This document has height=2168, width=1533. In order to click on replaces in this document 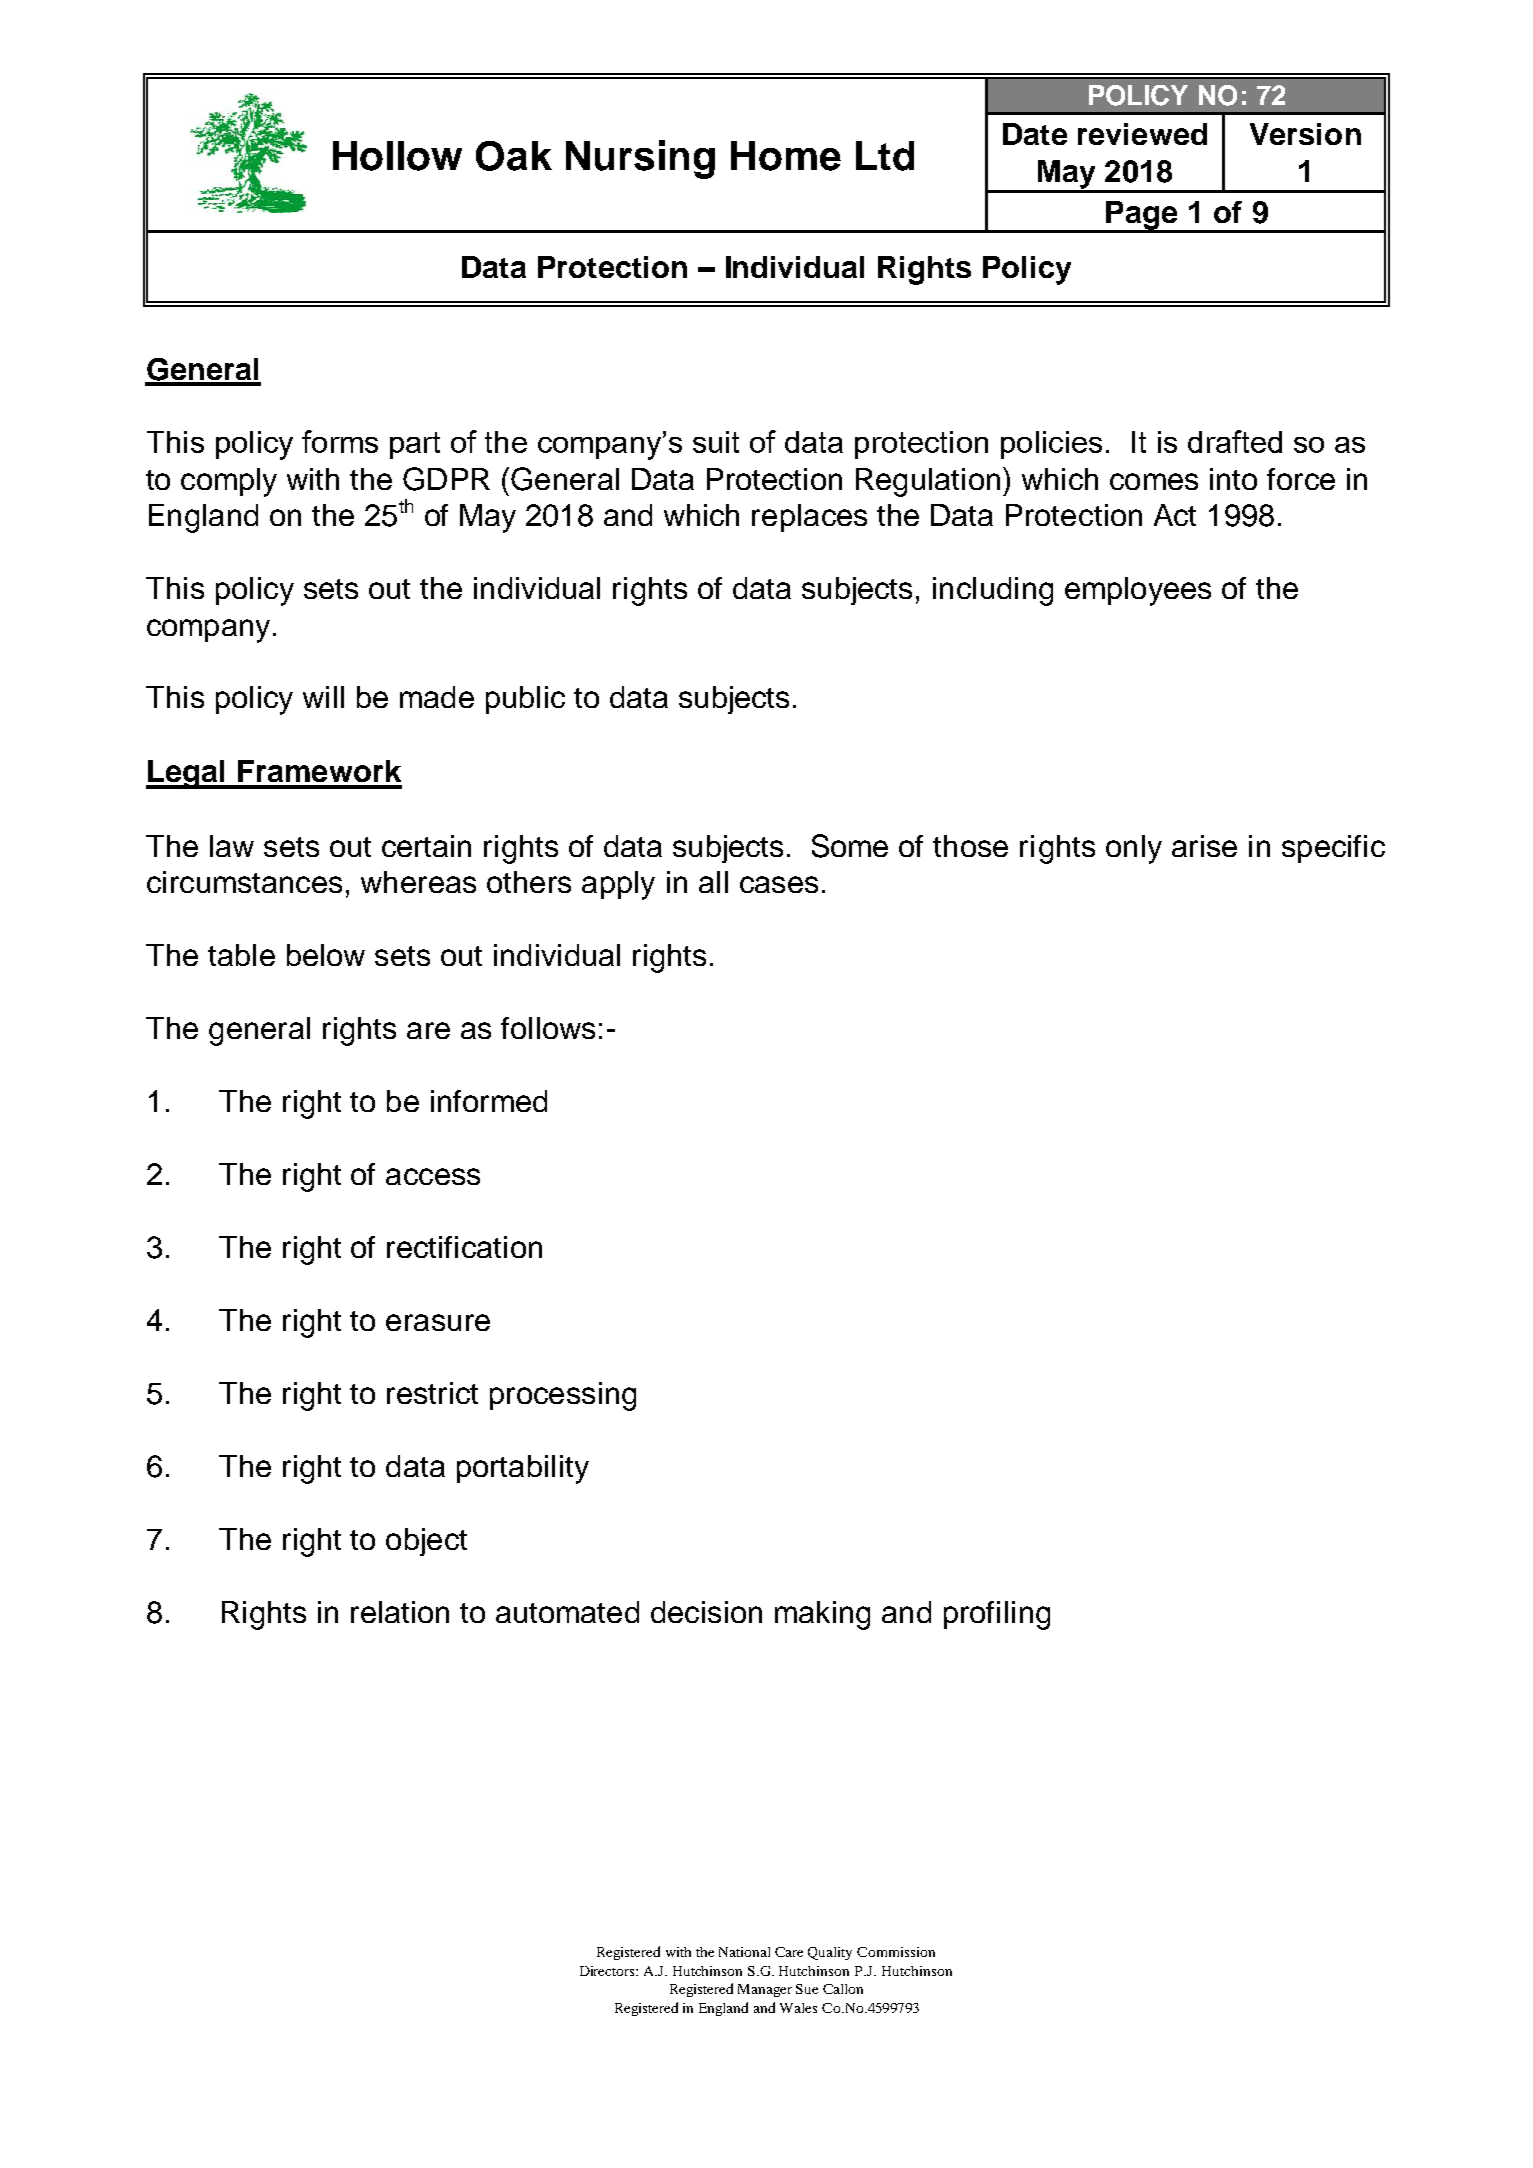, I will do `click(809, 518)`.
